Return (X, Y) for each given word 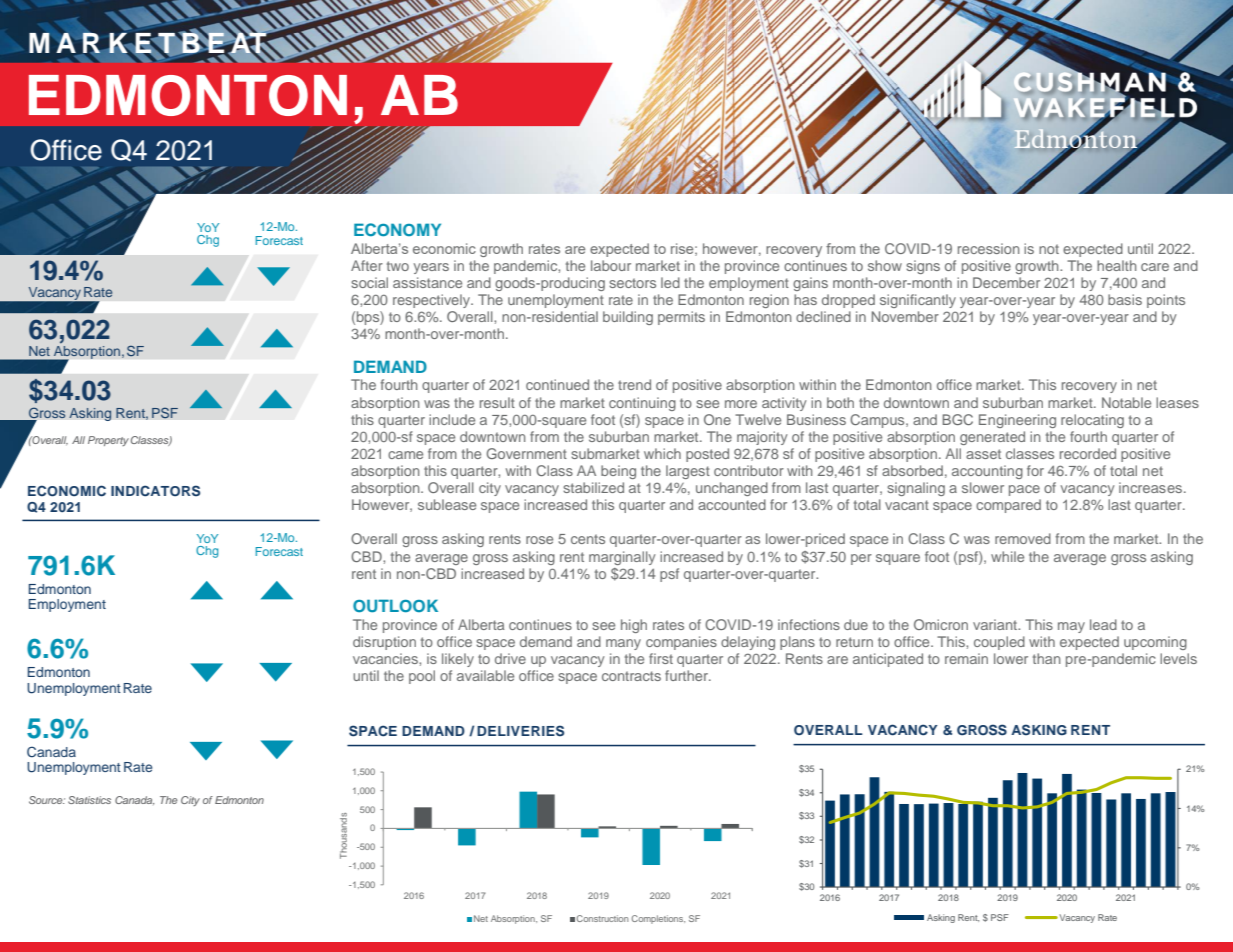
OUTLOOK (395, 606)
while (1007, 556)
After (367, 265)
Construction (603, 918)
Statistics (89, 800)
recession (988, 248)
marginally (622, 558)
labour (611, 265)
